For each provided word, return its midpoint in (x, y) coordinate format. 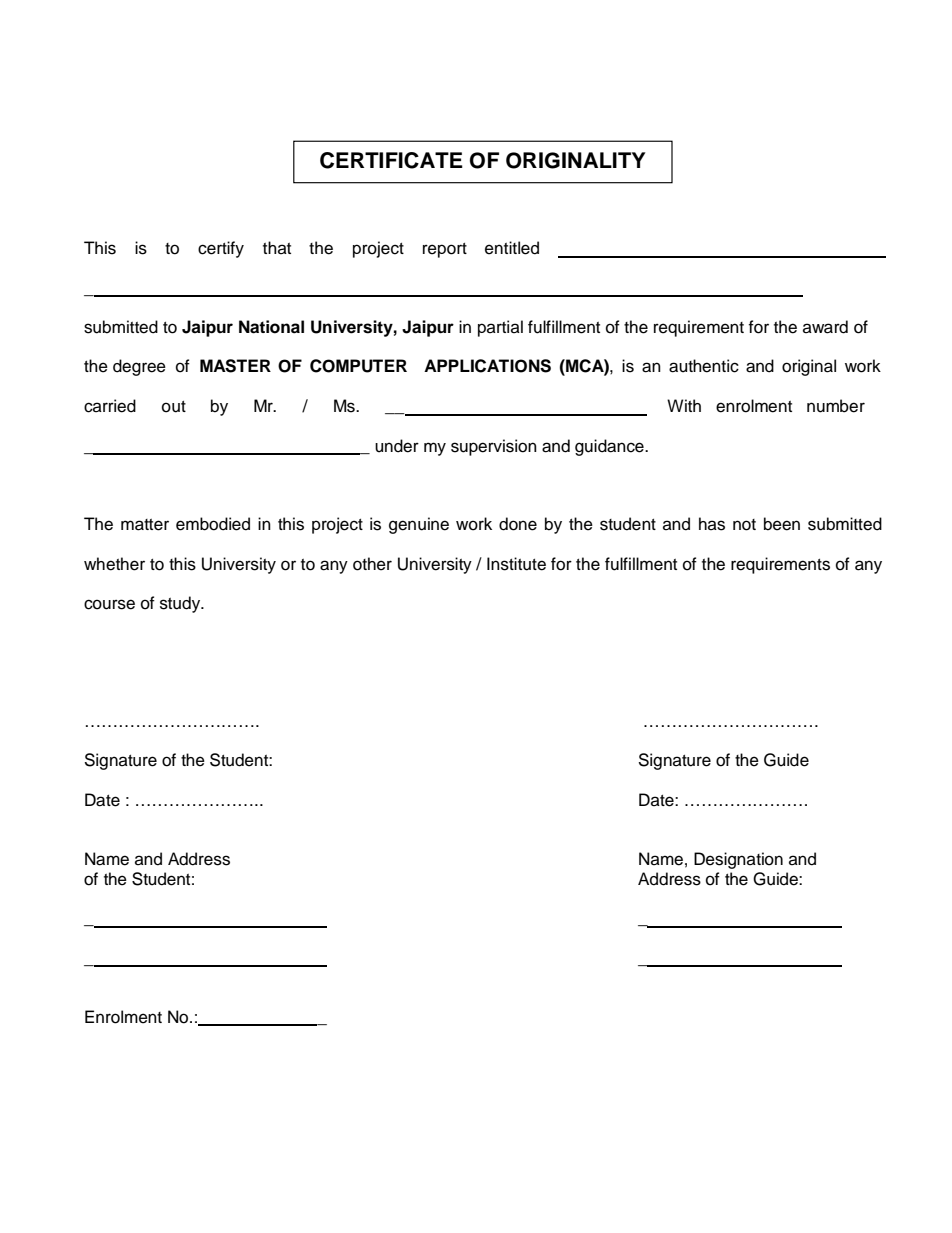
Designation (738, 860)
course (109, 604)
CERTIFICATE (391, 160)
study (181, 604)
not (744, 525)
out (174, 407)
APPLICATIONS (487, 366)
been (782, 524)
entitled (512, 248)
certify (221, 249)
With (684, 405)
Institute (516, 564)
